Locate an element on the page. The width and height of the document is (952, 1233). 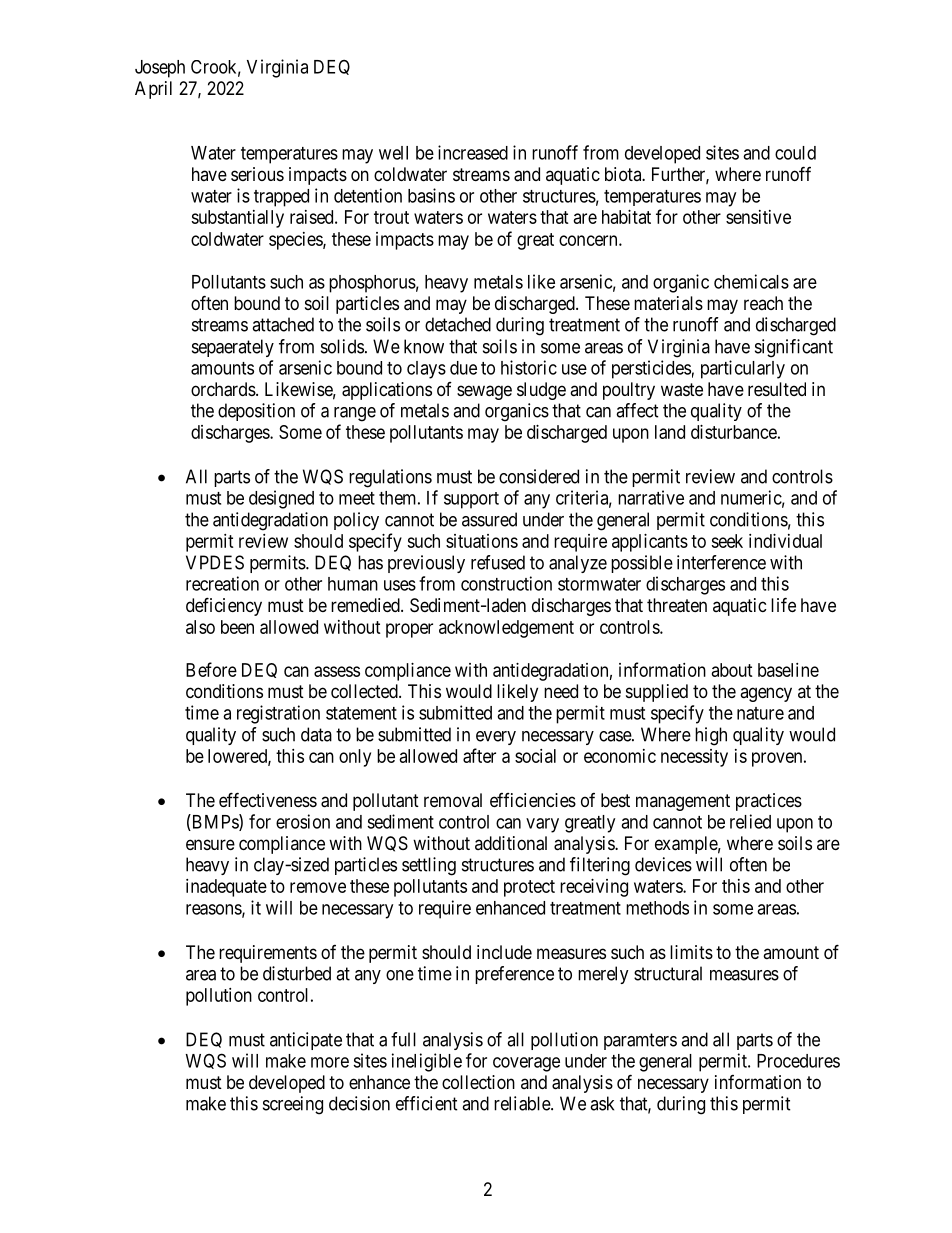
particularly is located at coordinates (743, 369).
